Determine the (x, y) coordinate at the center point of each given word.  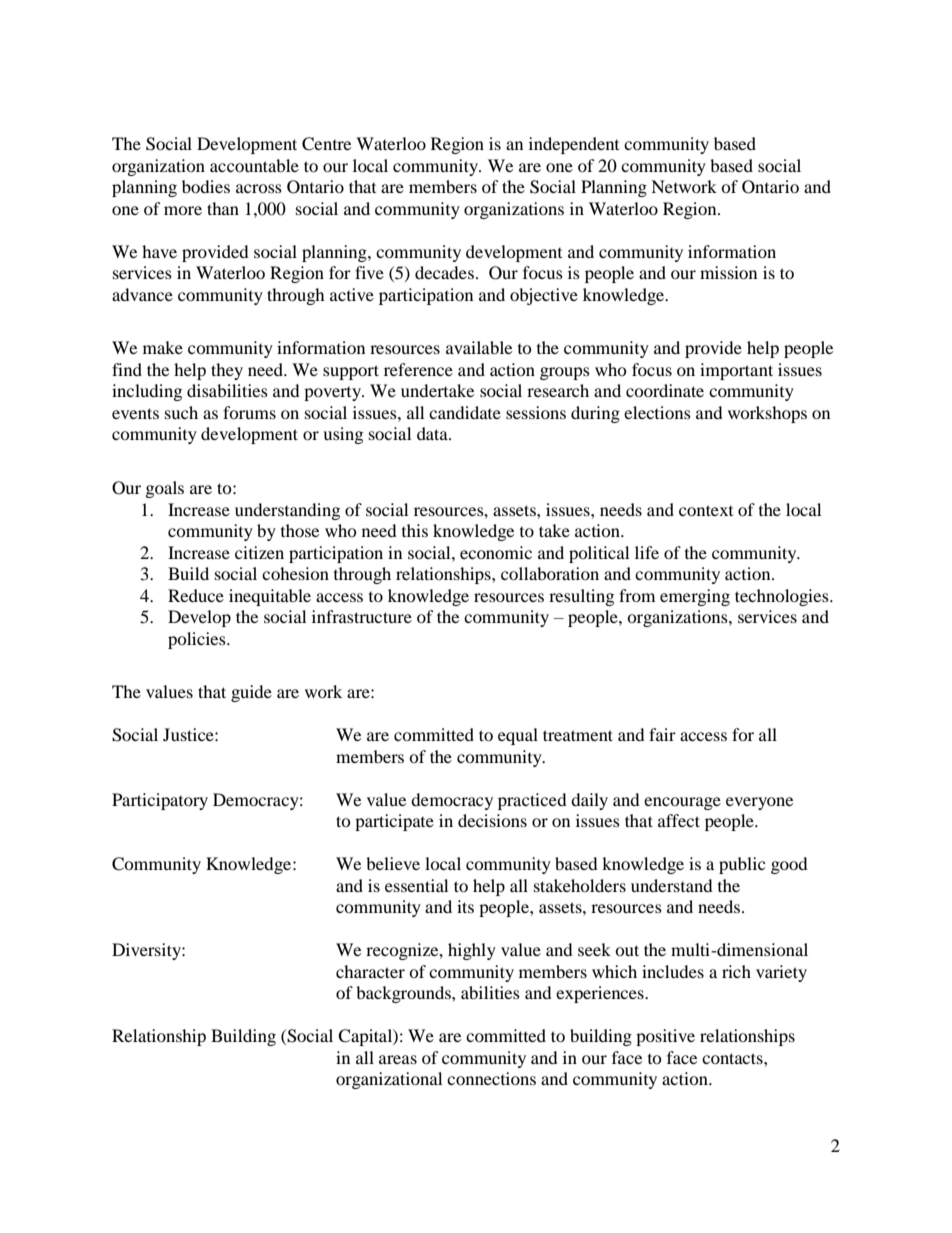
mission (728, 272)
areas (398, 1059)
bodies (206, 186)
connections (491, 1078)
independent (574, 145)
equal (518, 736)
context (706, 510)
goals (165, 489)
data (433, 433)
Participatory (160, 801)
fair (662, 734)
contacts (733, 1058)
